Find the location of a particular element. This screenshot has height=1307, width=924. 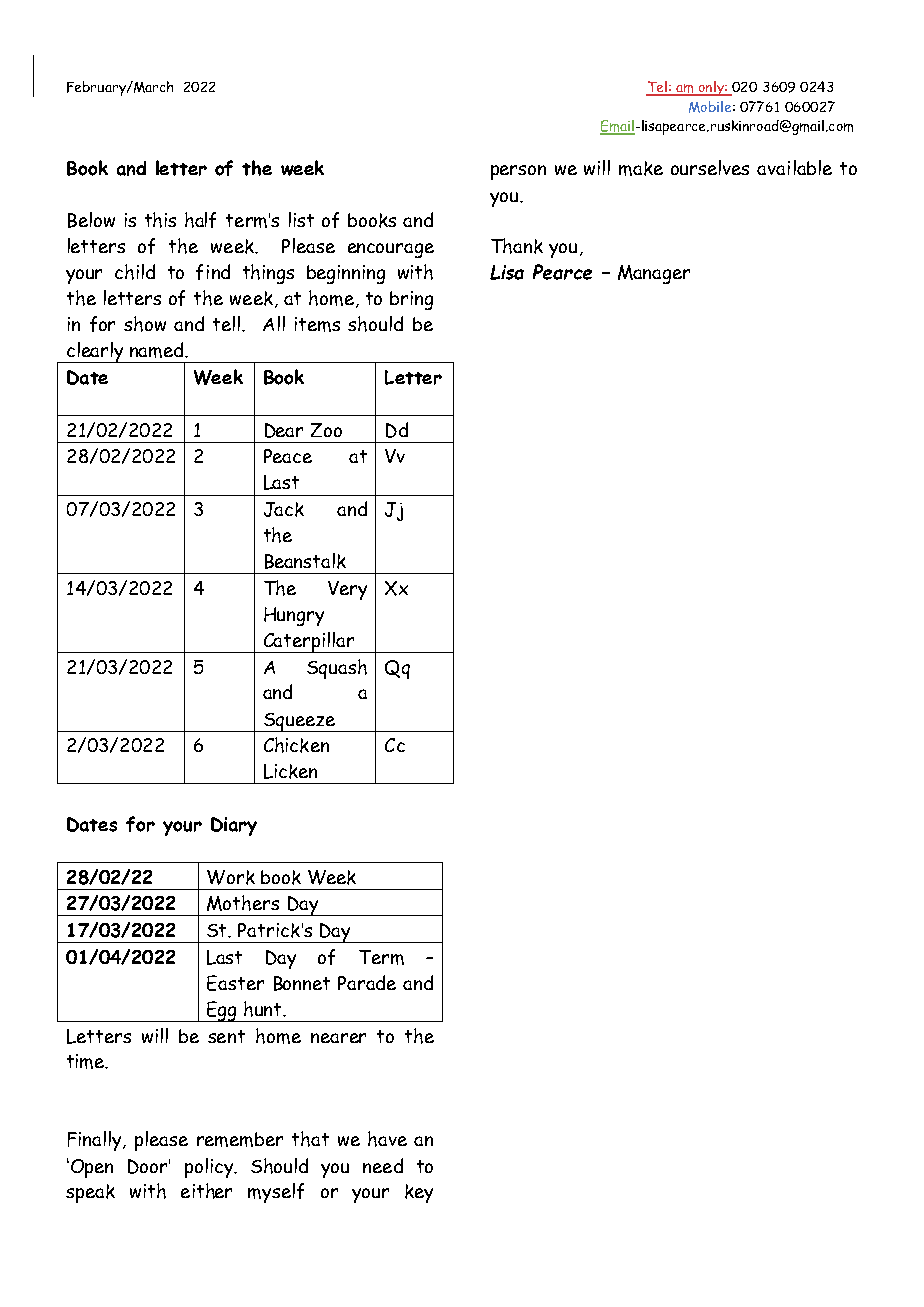

ourselves is located at coordinates (710, 167).
